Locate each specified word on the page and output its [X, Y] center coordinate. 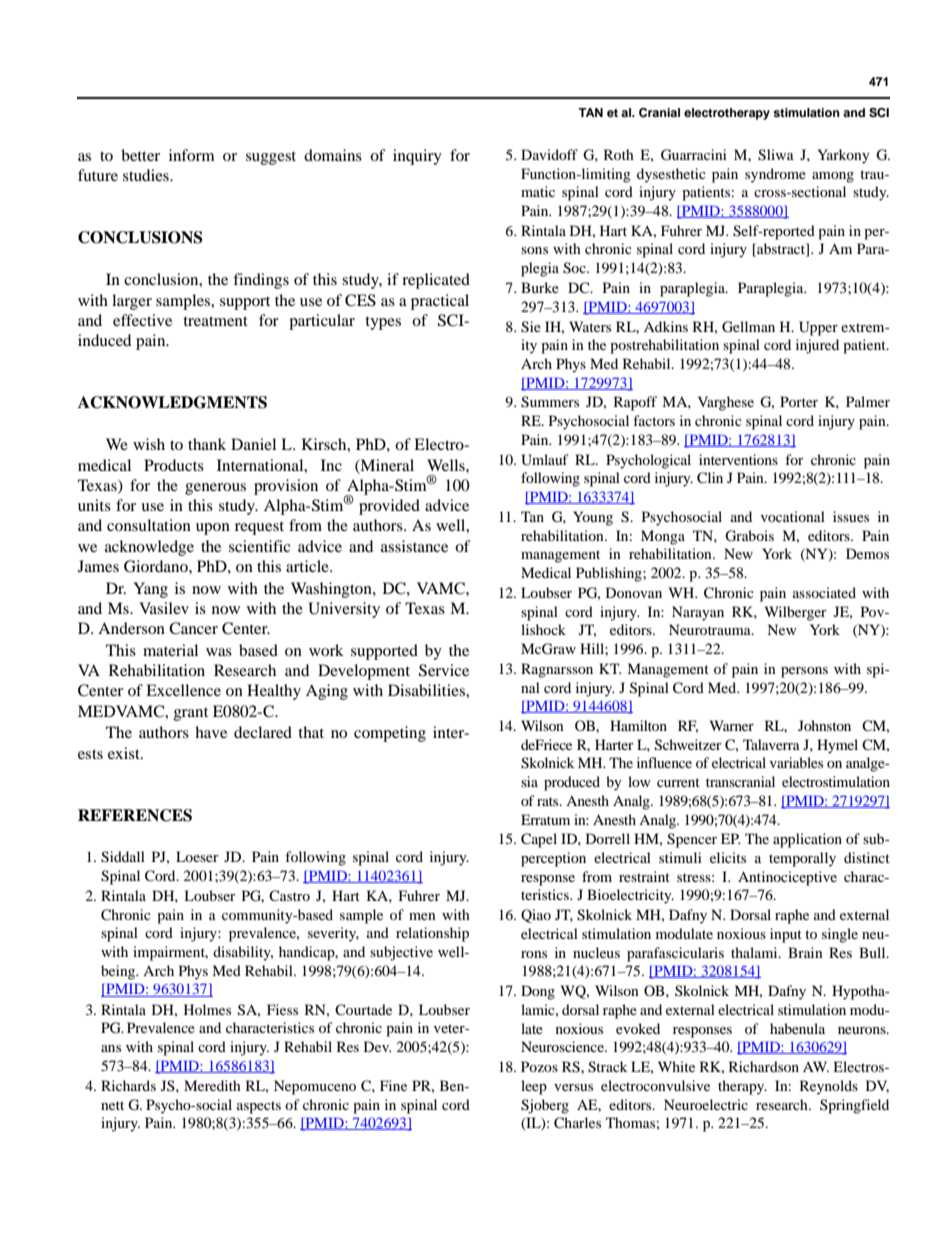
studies [147, 175]
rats [549, 801]
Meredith [212, 1085]
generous [215, 489]
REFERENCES [135, 815]
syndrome [775, 175]
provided [389, 507]
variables [796, 762]
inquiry [417, 157]
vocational [793, 516]
